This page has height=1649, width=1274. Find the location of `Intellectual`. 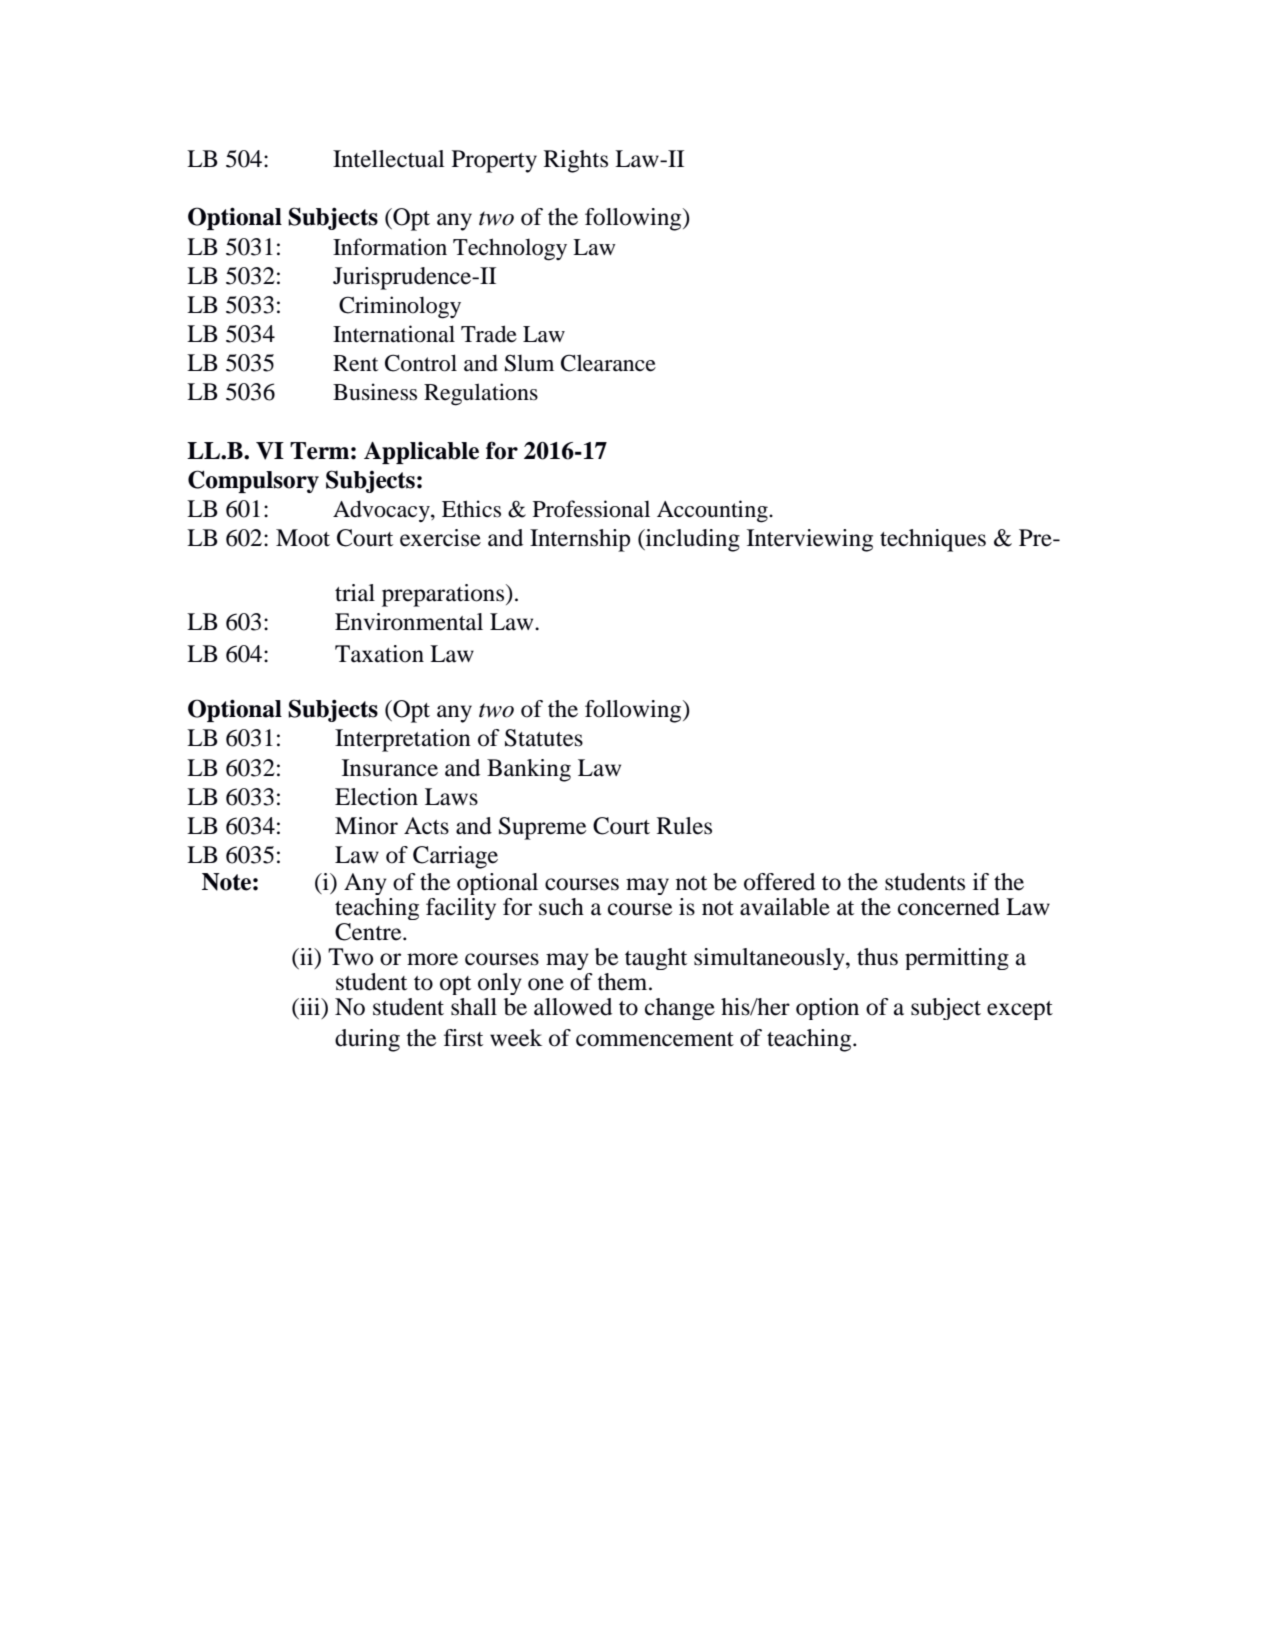

Intellectual is located at coordinates (389, 159).
